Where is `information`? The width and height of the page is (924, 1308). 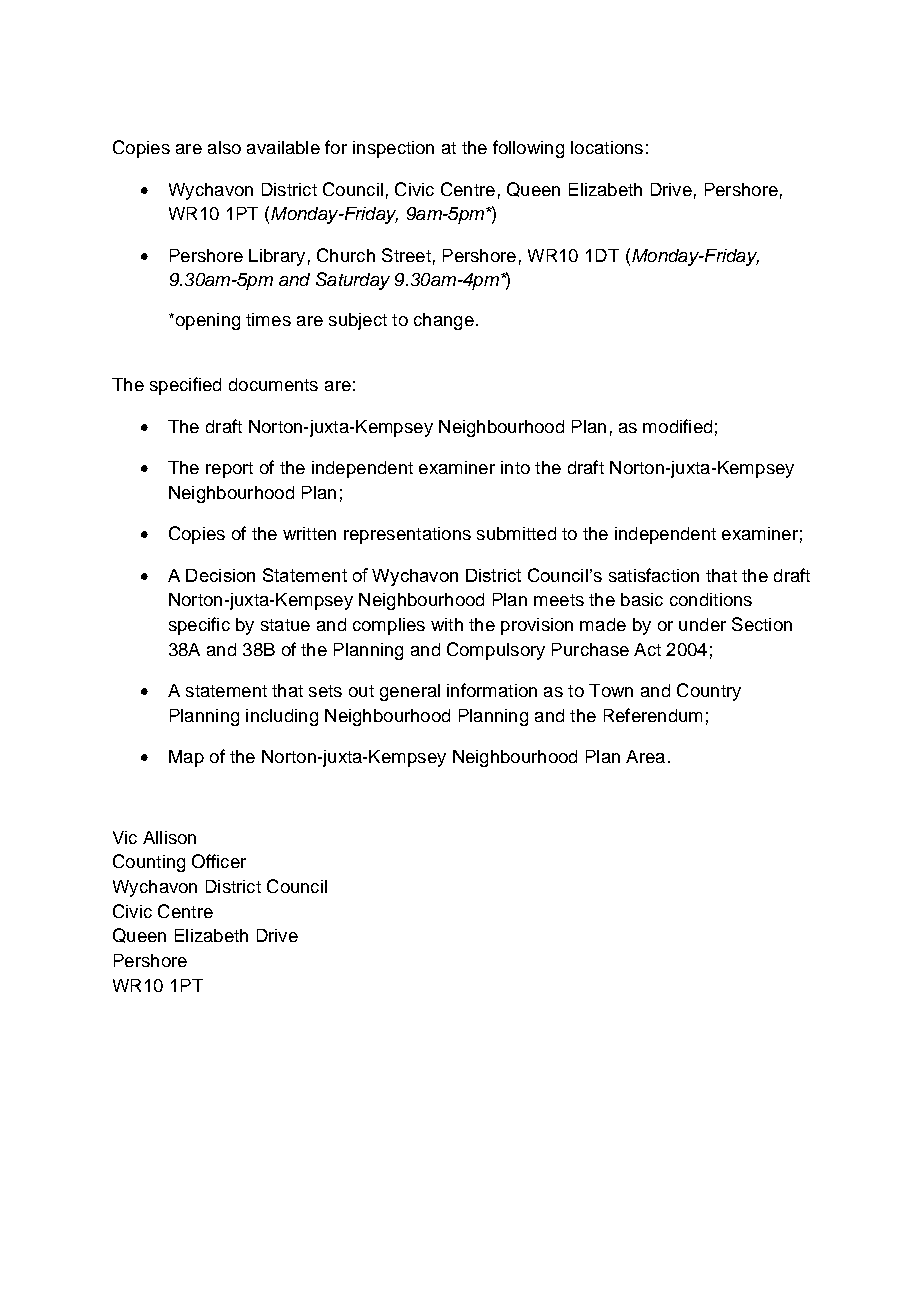 information is located at coordinates (492, 690).
